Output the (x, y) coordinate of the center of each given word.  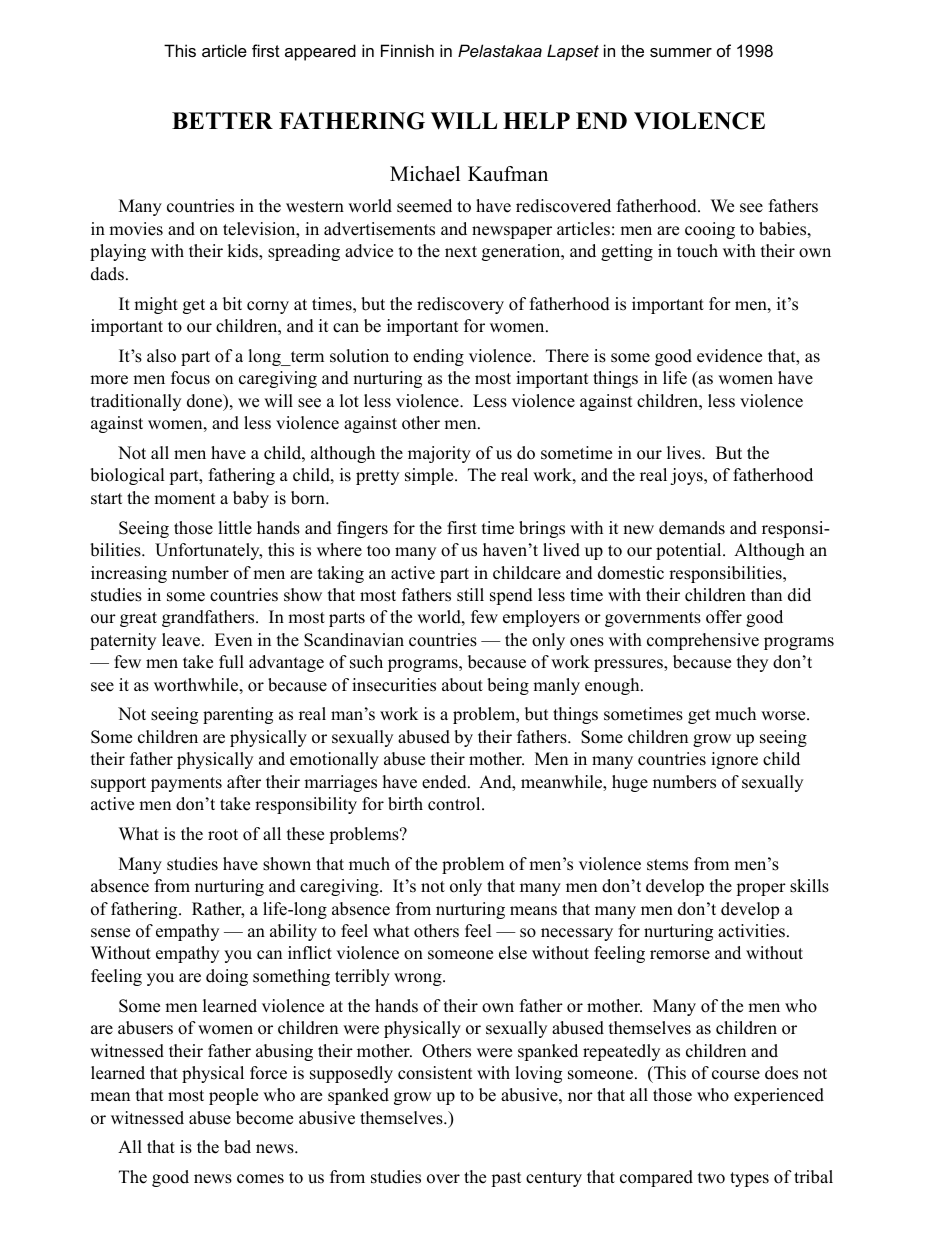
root (223, 835)
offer (724, 617)
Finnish (407, 50)
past (506, 1179)
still (470, 595)
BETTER (222, 120)
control (455, 804)
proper (761, 889)
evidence (729, 356)
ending (438, 357)
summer (681, 52)
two (711, 1178)
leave (182, 640)
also (161, 356)
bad (237, 1147)
